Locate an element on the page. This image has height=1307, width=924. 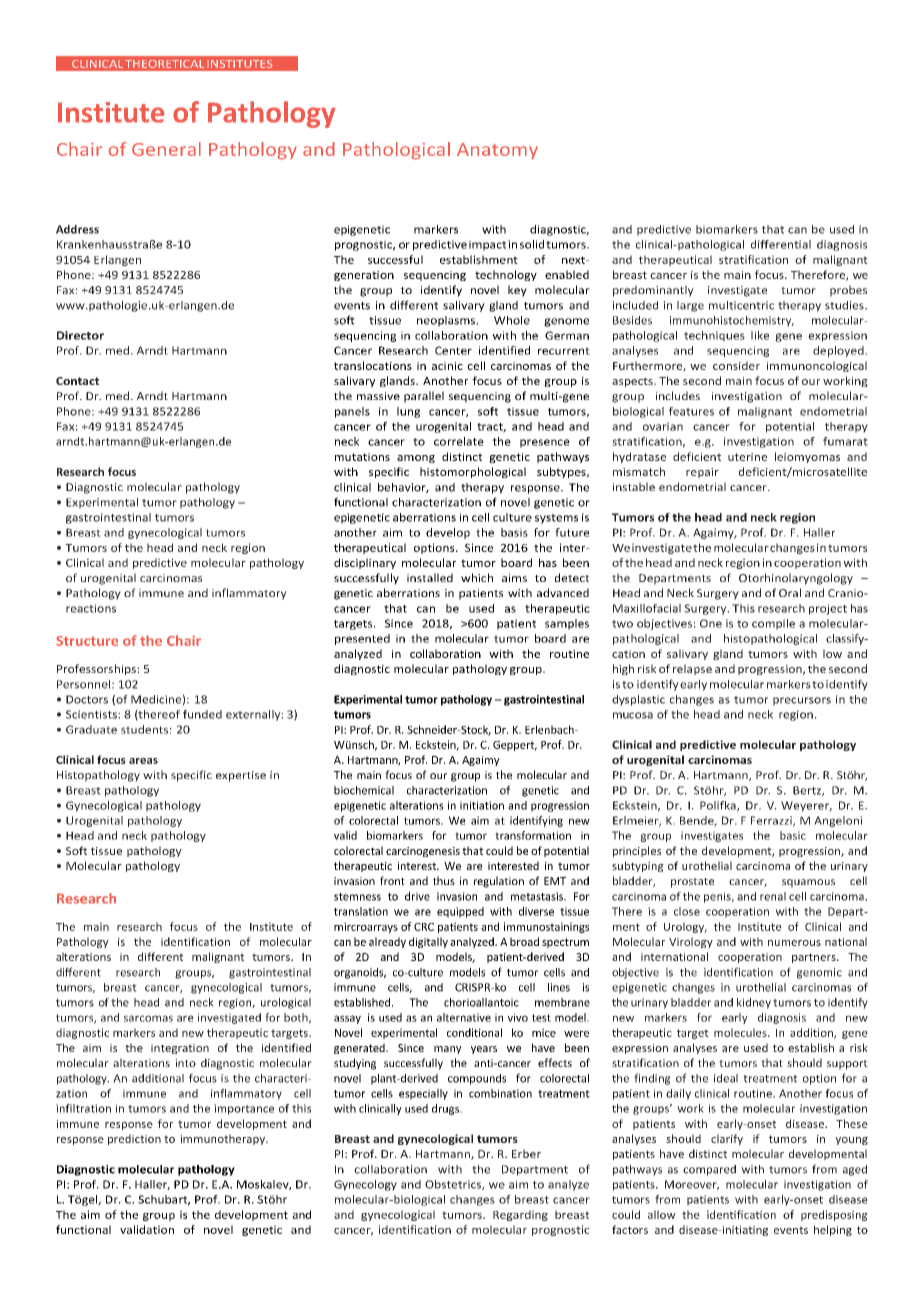
Anatomy is located at coordinates (497, 151).
